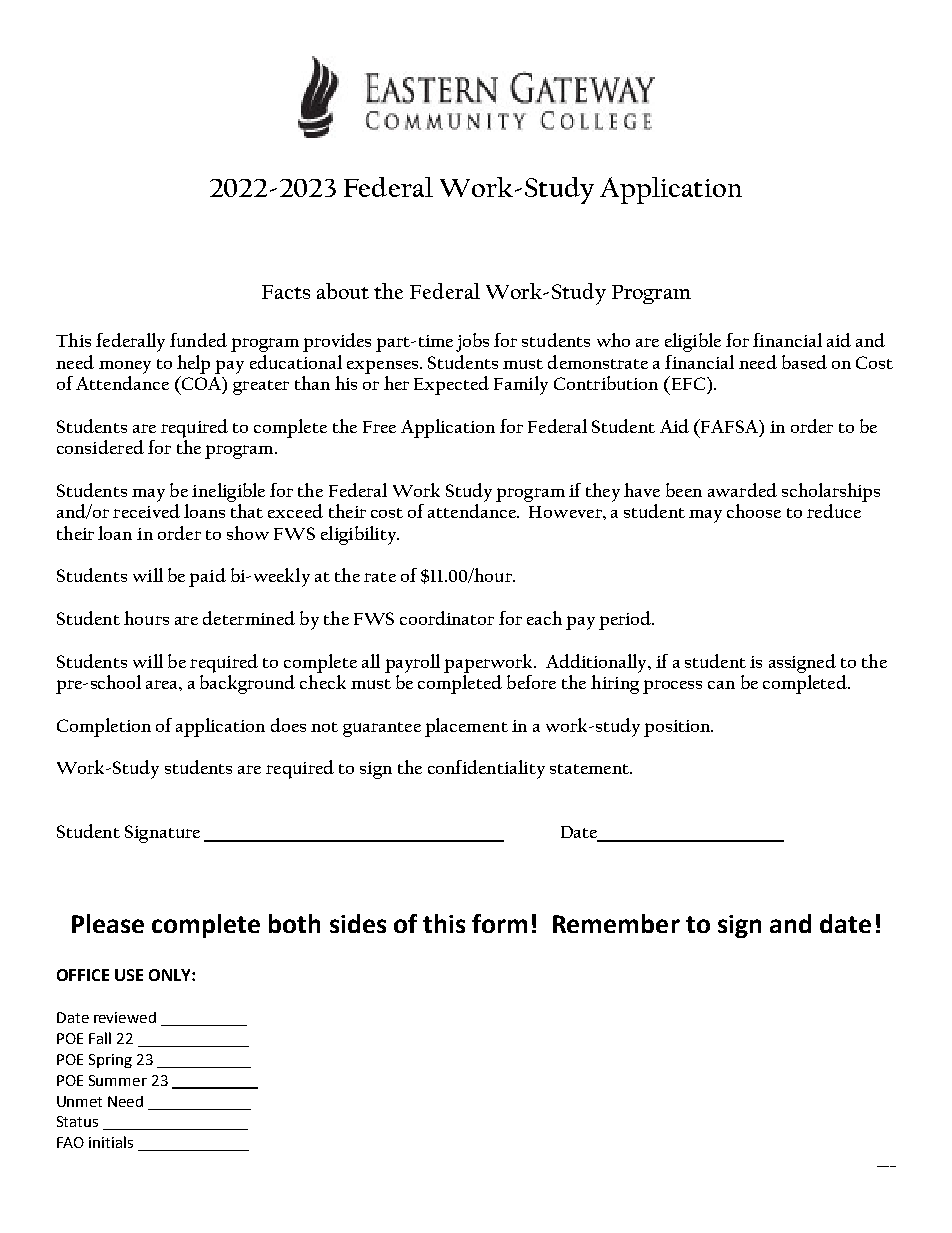 Image resolution: width=952 pixels, height=1233 pixels. I want to click on Remember, so click(616, 923).
